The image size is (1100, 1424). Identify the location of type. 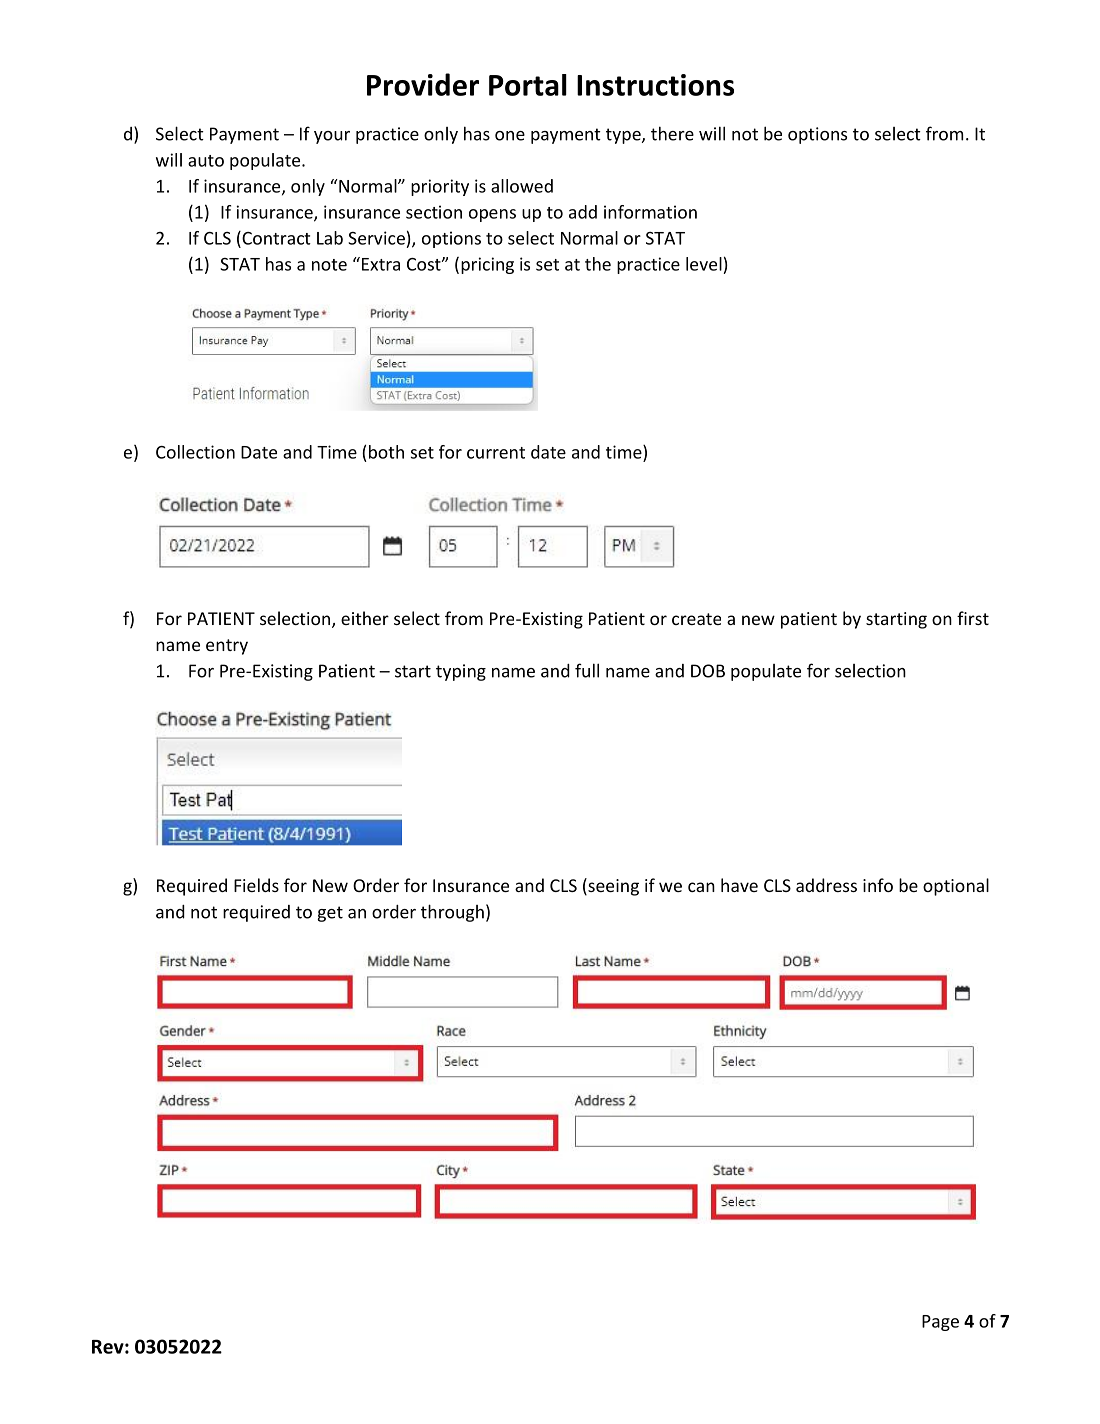
(624, 136).
